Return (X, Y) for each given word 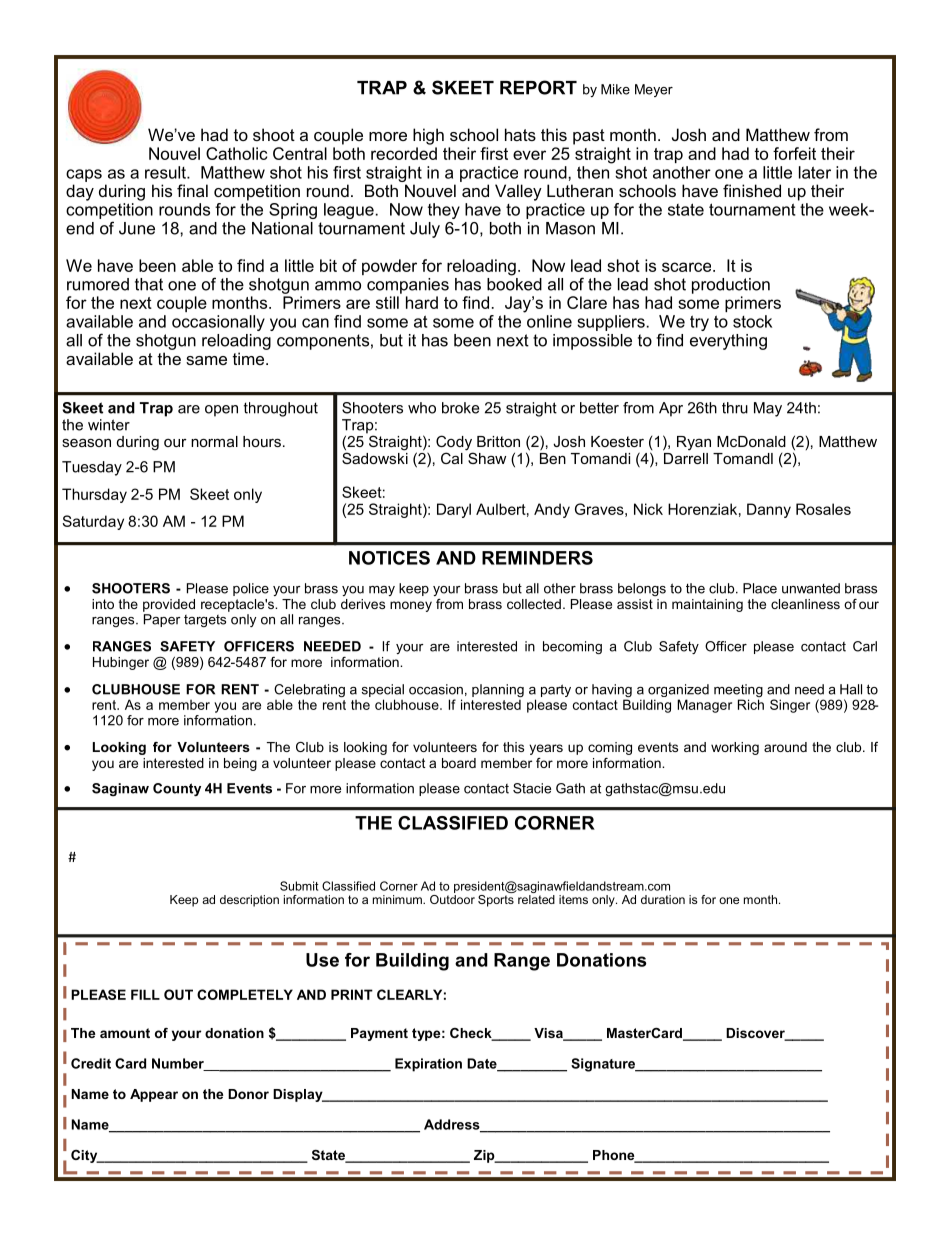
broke (460, 408)
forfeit (794, 153)
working (735, 748)
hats (520, 134)
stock (752, 321)
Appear (154, 1095)
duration (663, 899)
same (206, 360)
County (177, 789)
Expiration (428, 1065)
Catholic (236, 153)
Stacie (532, 788)
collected (534, 604)
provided (169, 605)
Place (760, 588)
